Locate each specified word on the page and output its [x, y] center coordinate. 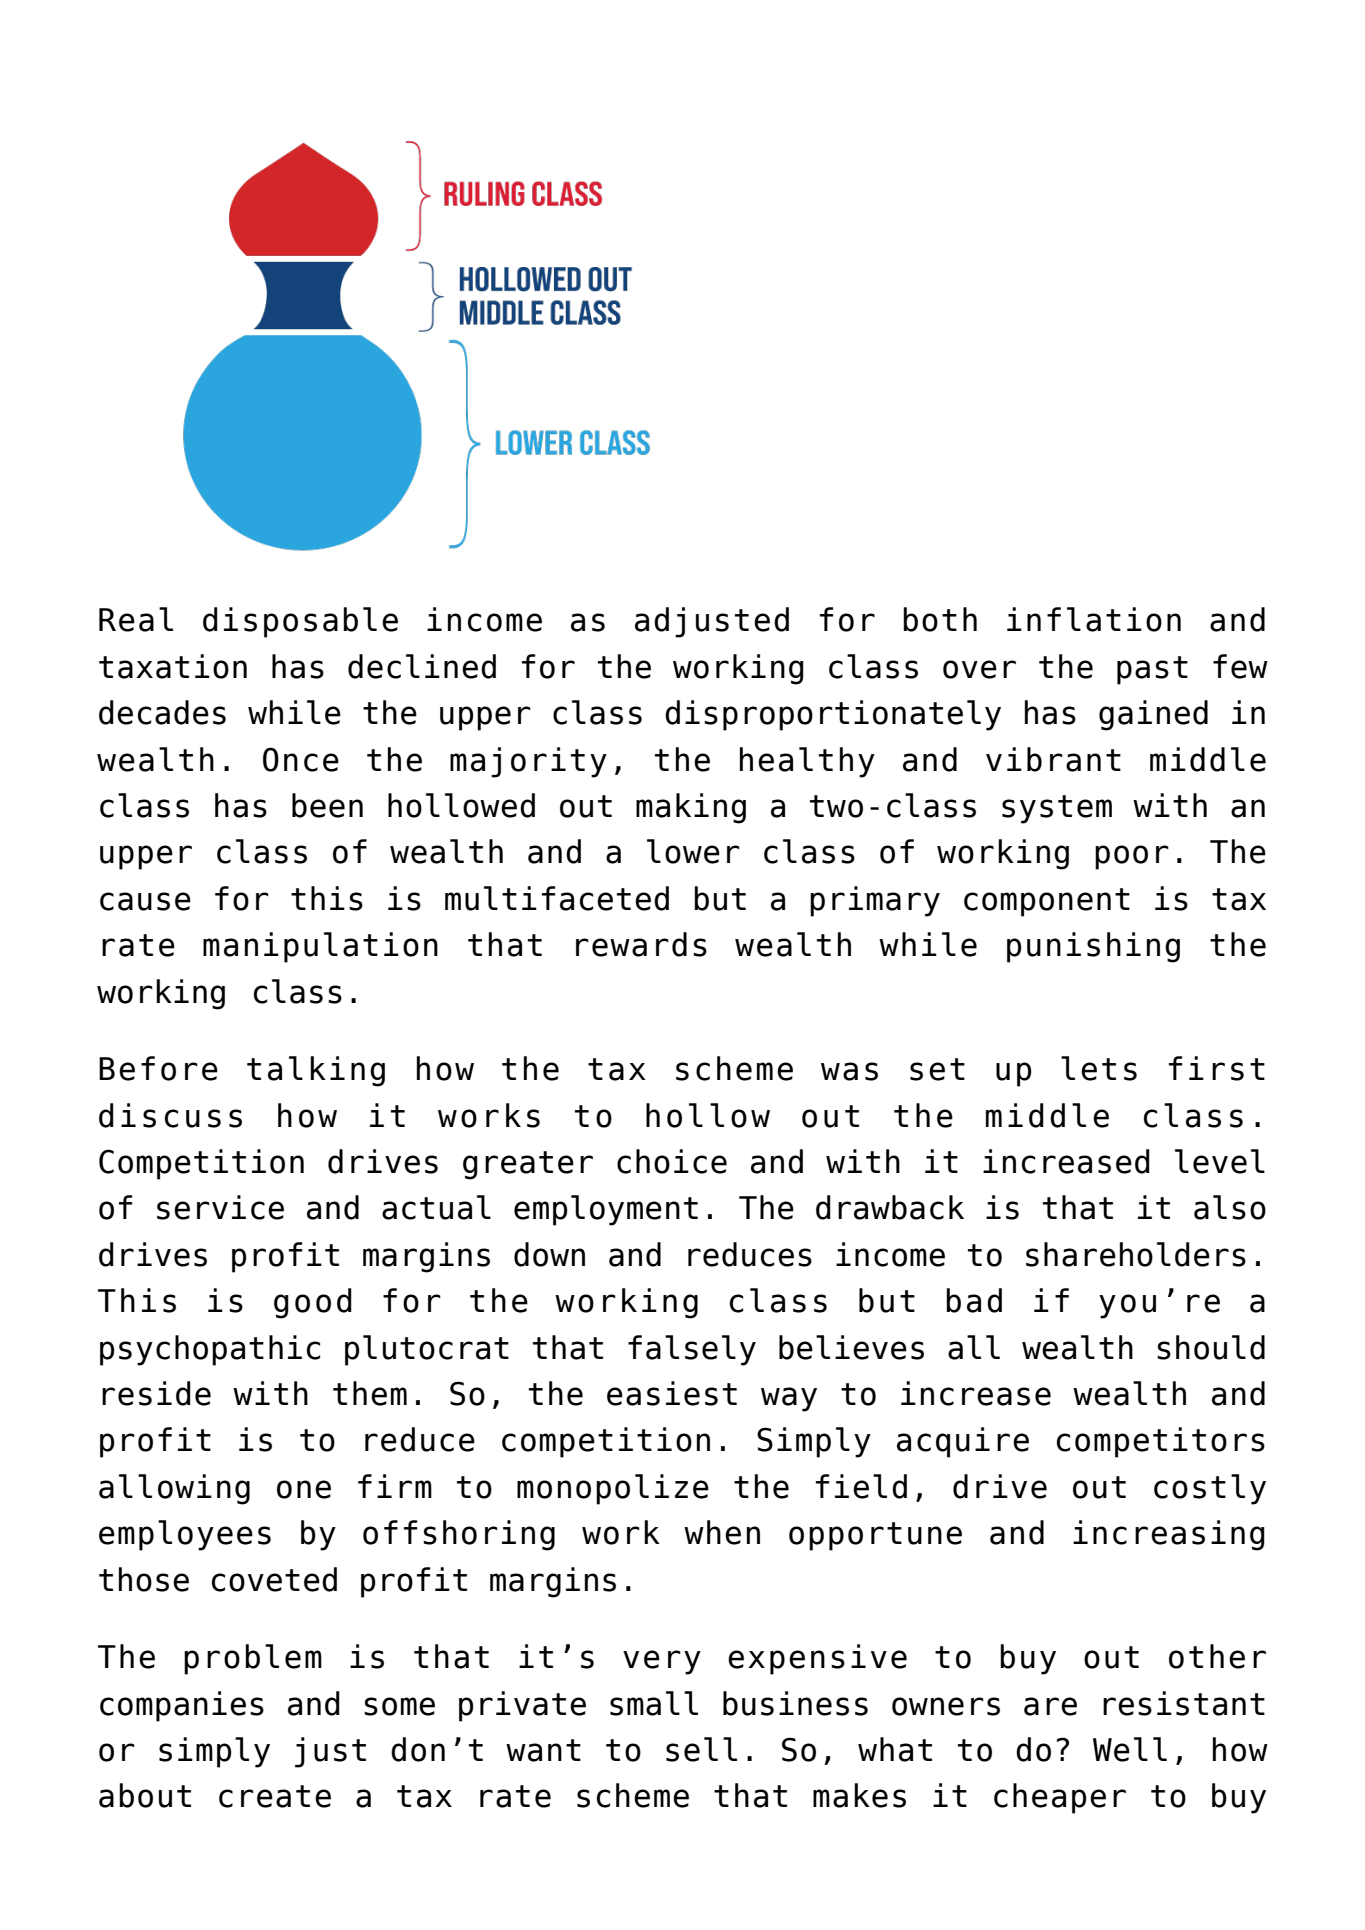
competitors [1161, 1442]
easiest [672, 1393]
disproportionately [833, 715]
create [275, 1796]
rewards [641, 944]
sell [701, 1749]
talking [316, 1071]
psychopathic [210, 1350]
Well [1130, 1749]
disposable [300, 622]
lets [1099, 1068]
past [1152, 670]
